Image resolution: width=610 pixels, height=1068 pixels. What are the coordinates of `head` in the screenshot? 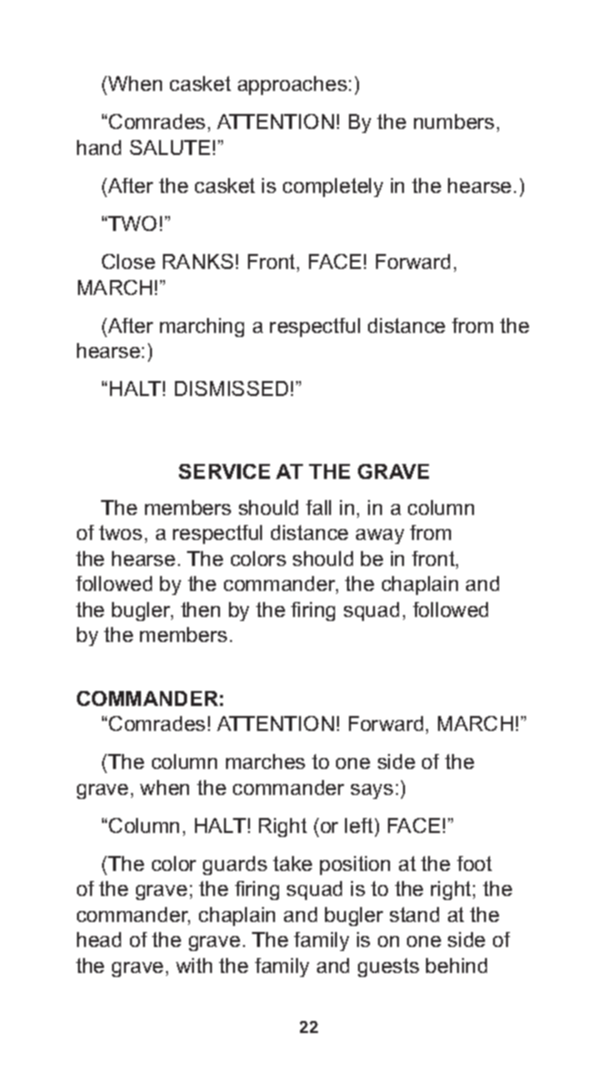 It's located at (99, 939).
